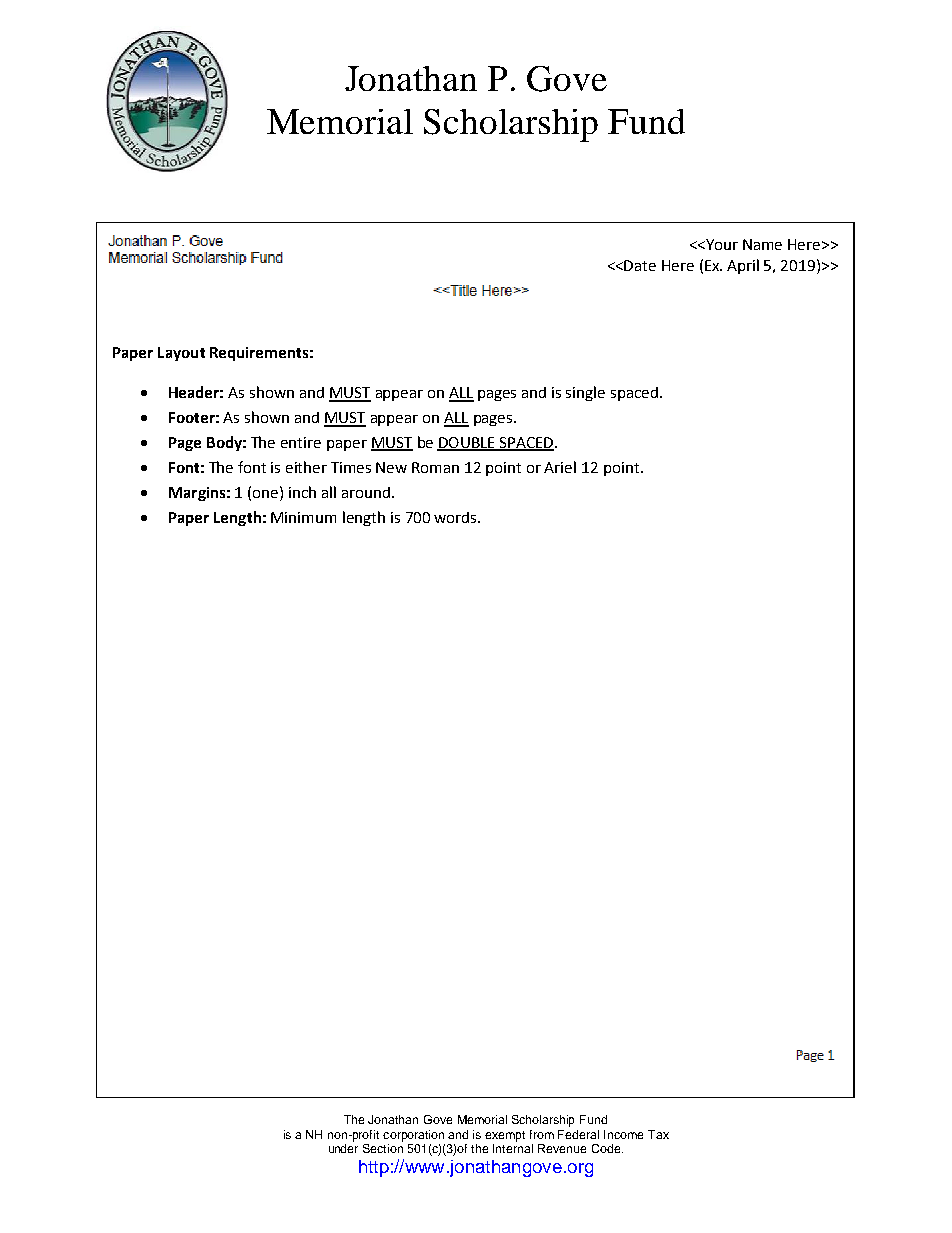 This image has width=952, height=1233. I want to click on Ariel, so click(560, 467).
